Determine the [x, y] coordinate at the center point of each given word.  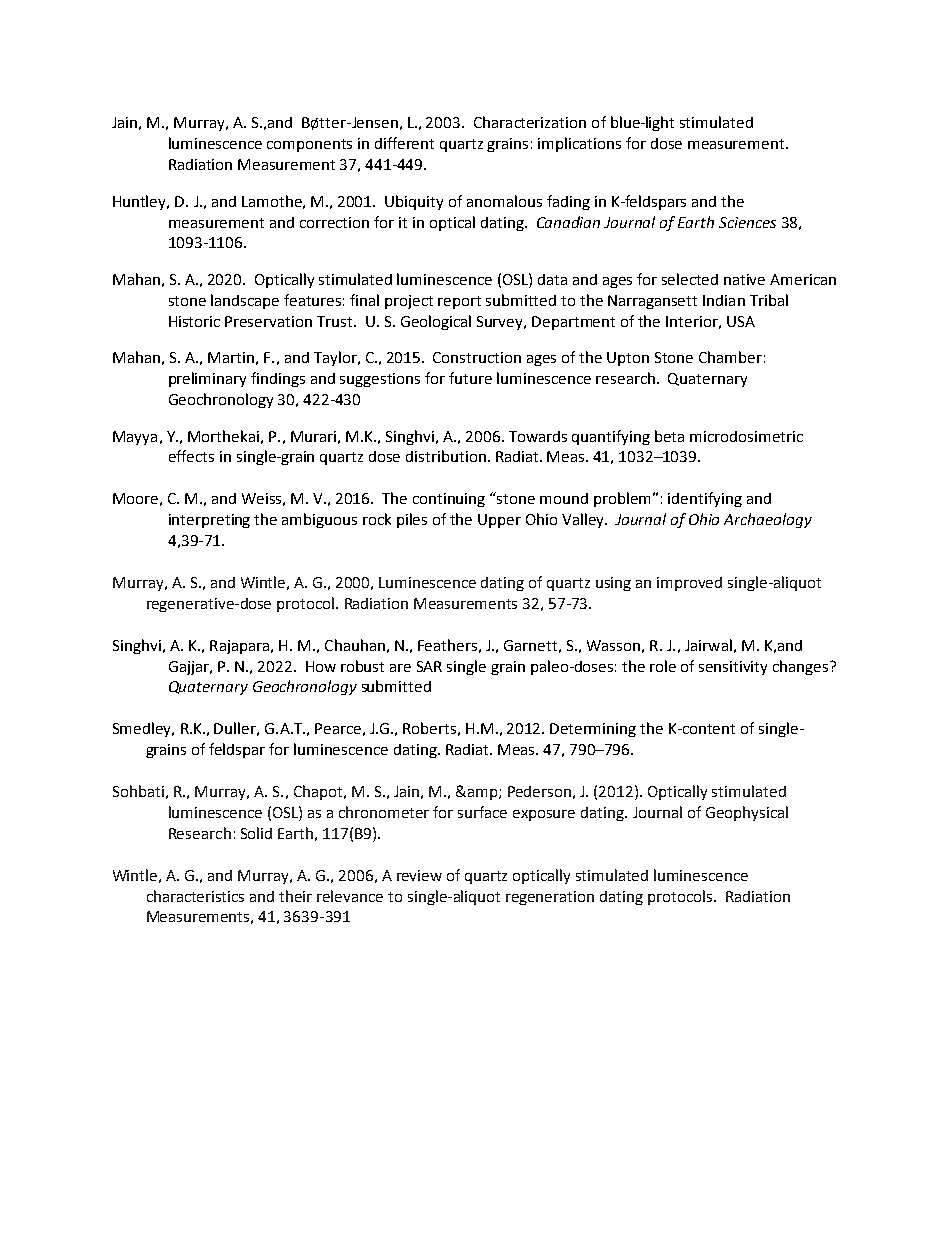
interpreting [209, 521]
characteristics [195, 896]
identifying [705, 499]
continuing [449, 500]
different [404, 143]
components [309, 145]
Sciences [747, 222]
